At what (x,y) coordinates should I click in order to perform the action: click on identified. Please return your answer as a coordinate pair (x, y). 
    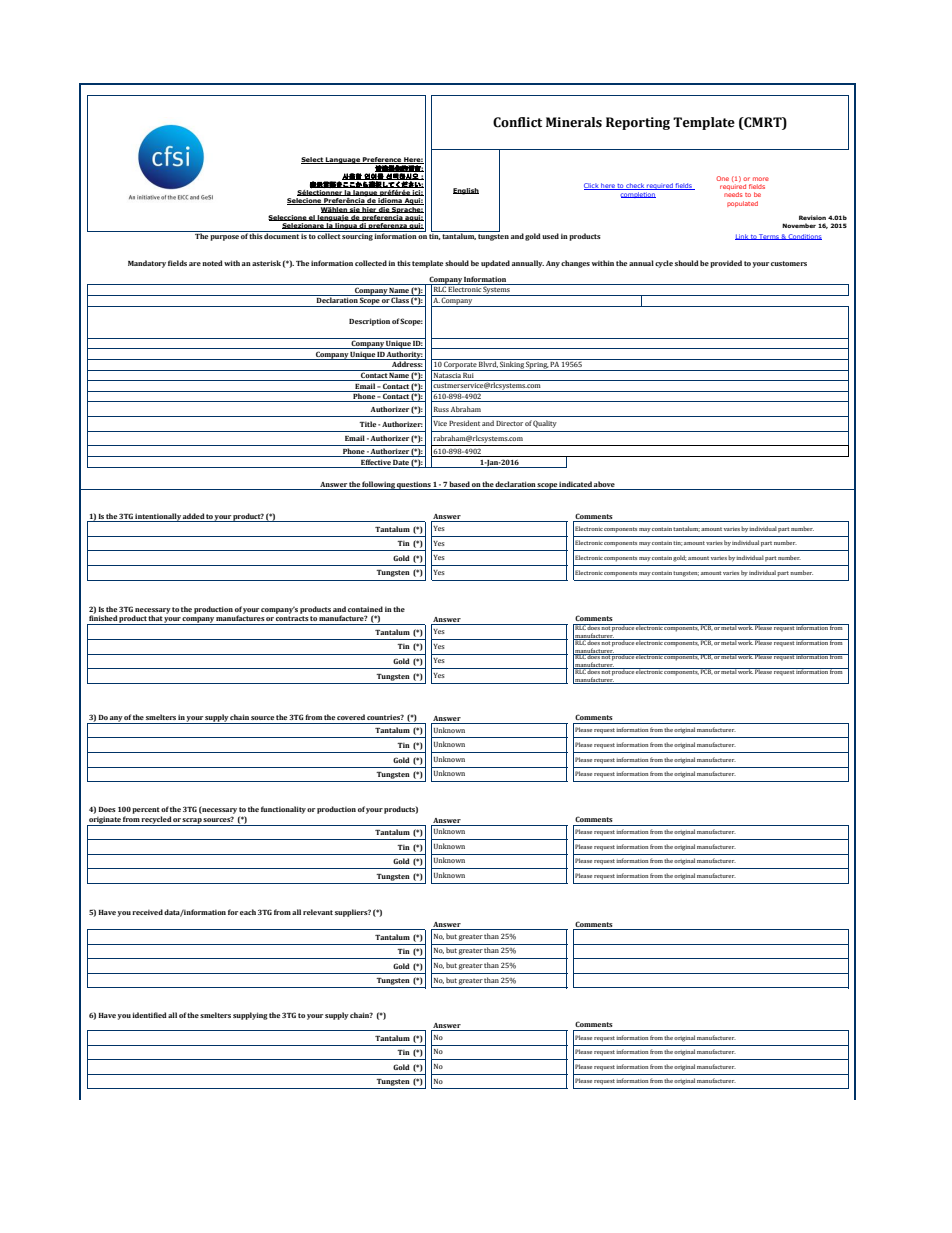
    Looking at the image, I should click on (149, 1015).
